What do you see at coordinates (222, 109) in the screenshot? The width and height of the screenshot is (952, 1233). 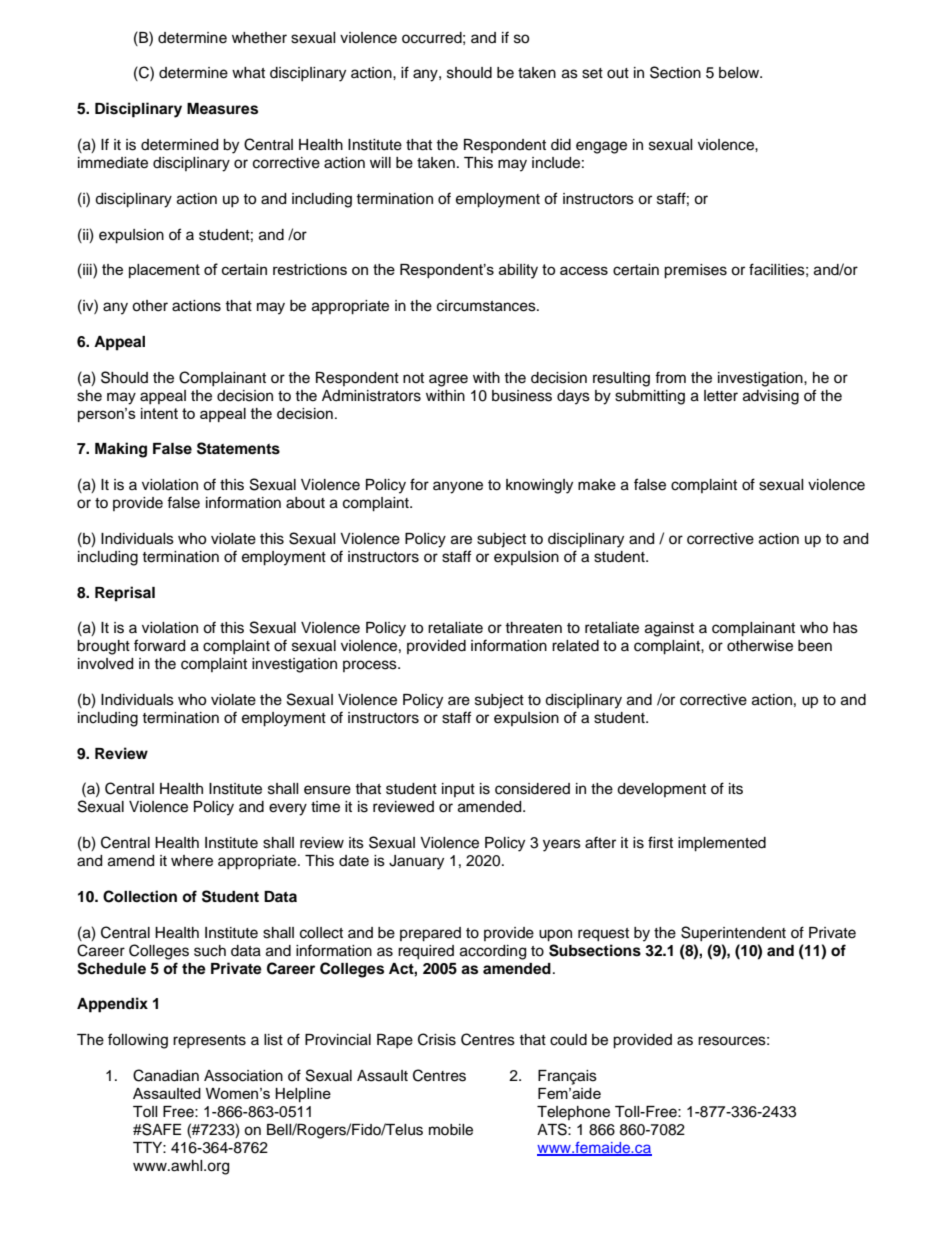 I see `Measures` at bounding box center [222, 109].
